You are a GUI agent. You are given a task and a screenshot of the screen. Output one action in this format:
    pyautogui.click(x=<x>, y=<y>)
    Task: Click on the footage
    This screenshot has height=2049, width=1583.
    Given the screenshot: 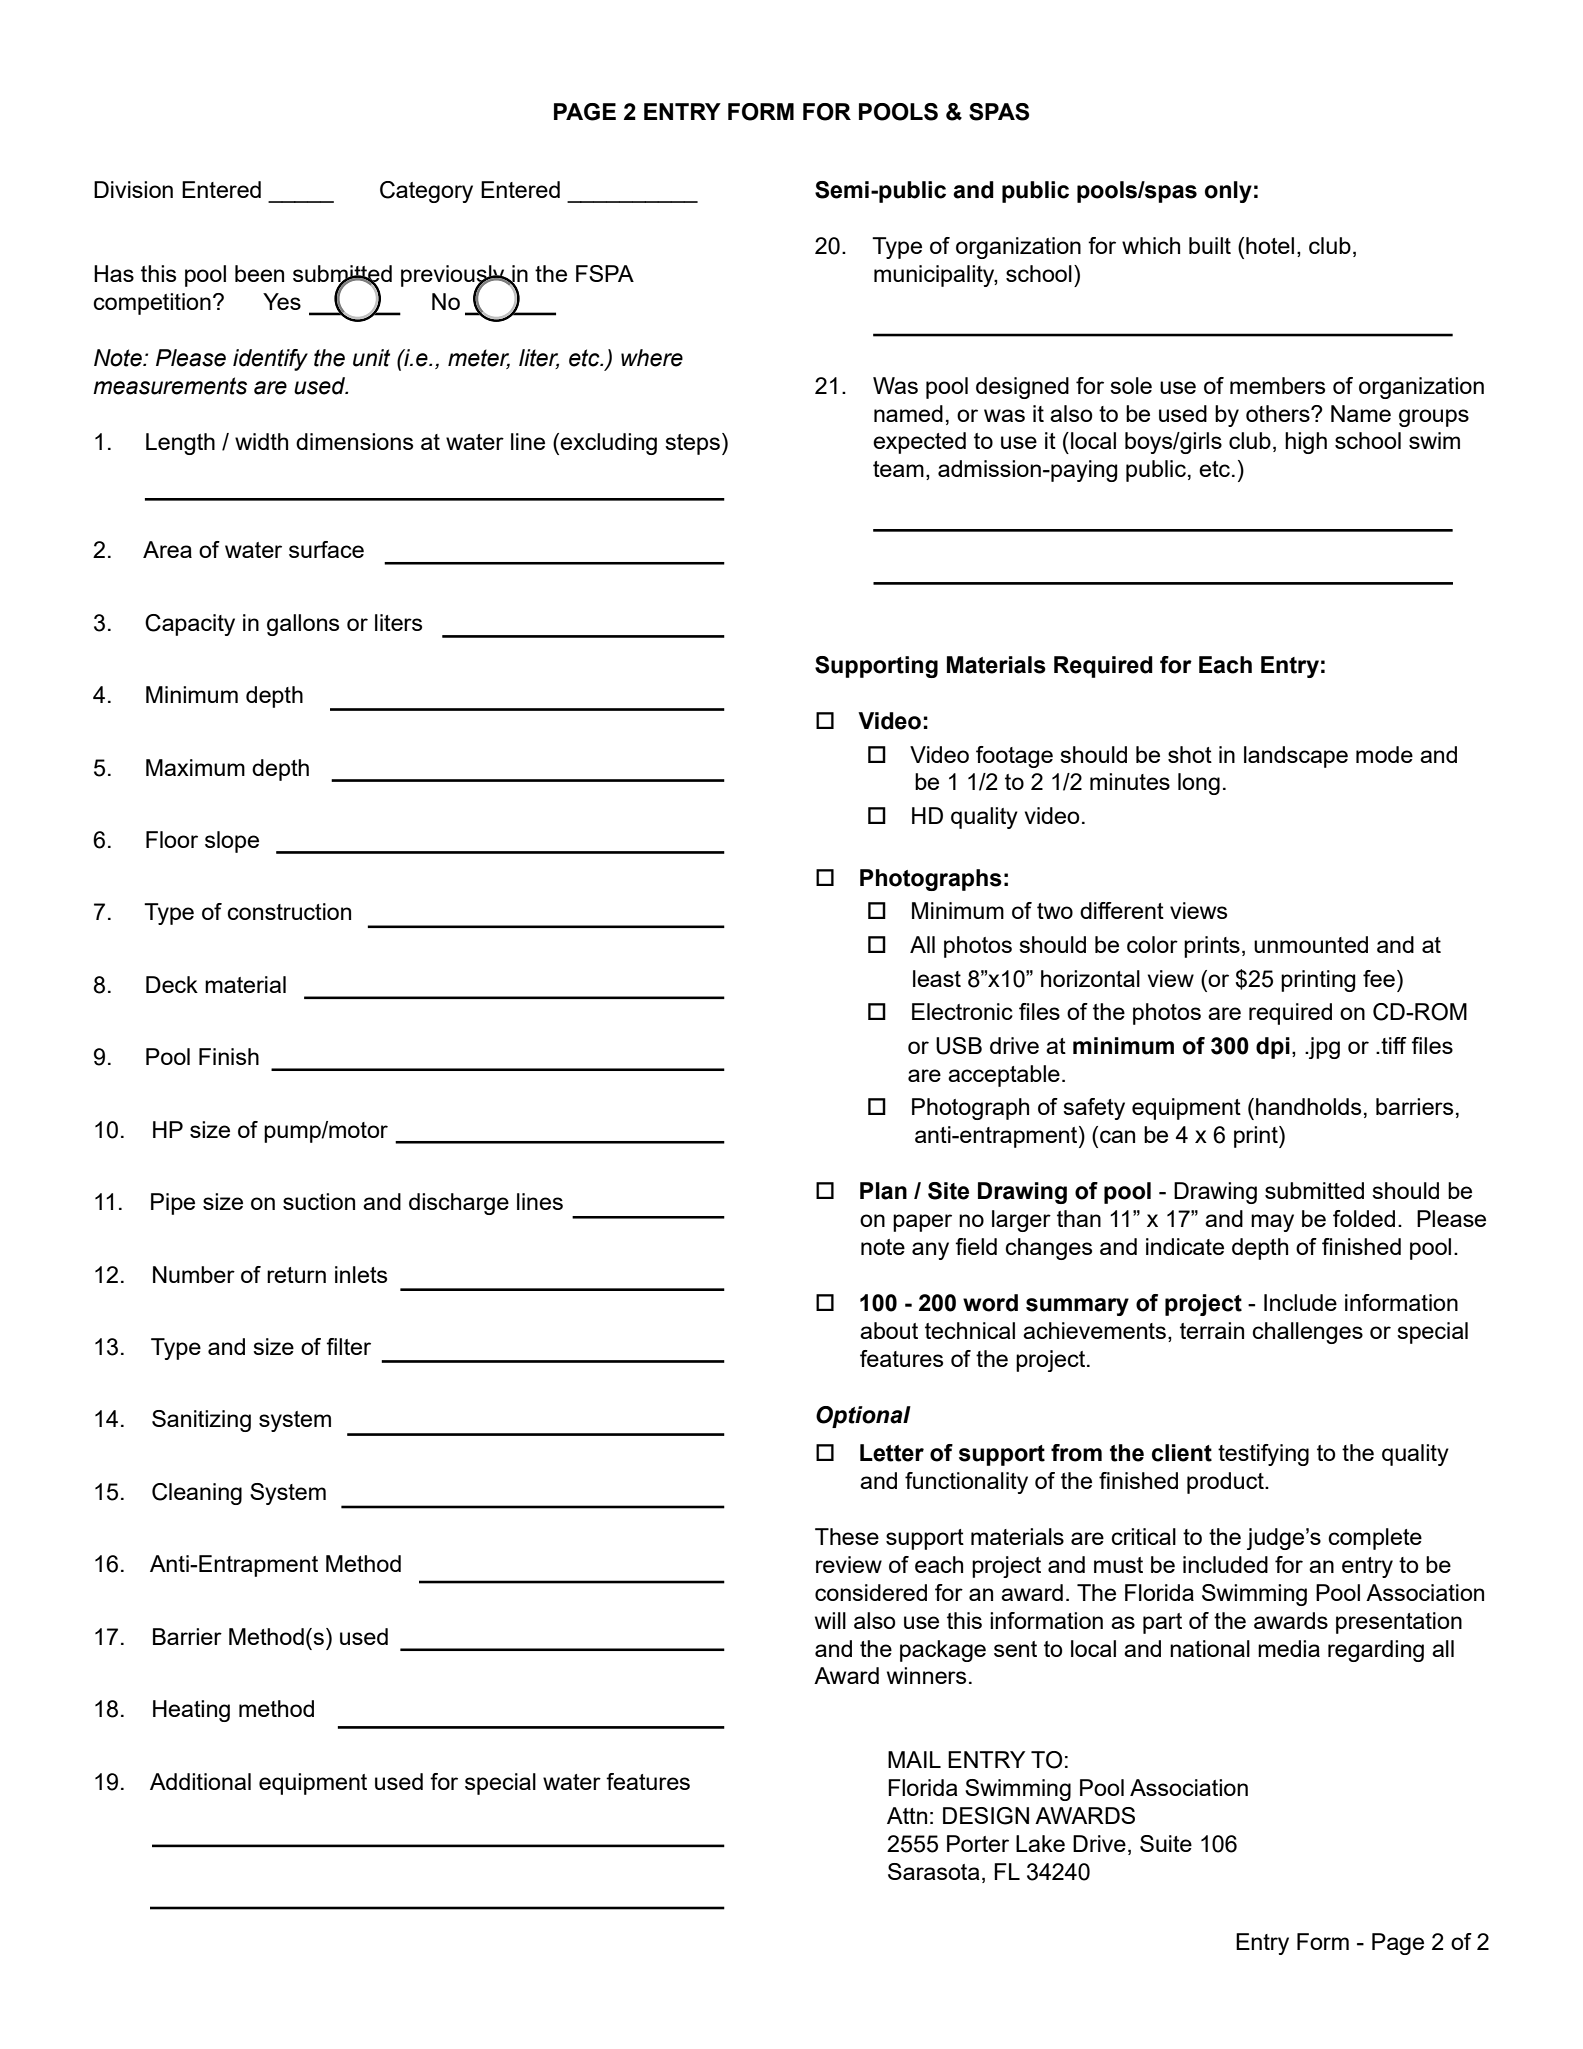 What is the action you would take?
    pyautogui.click(x=1014, y=757)
